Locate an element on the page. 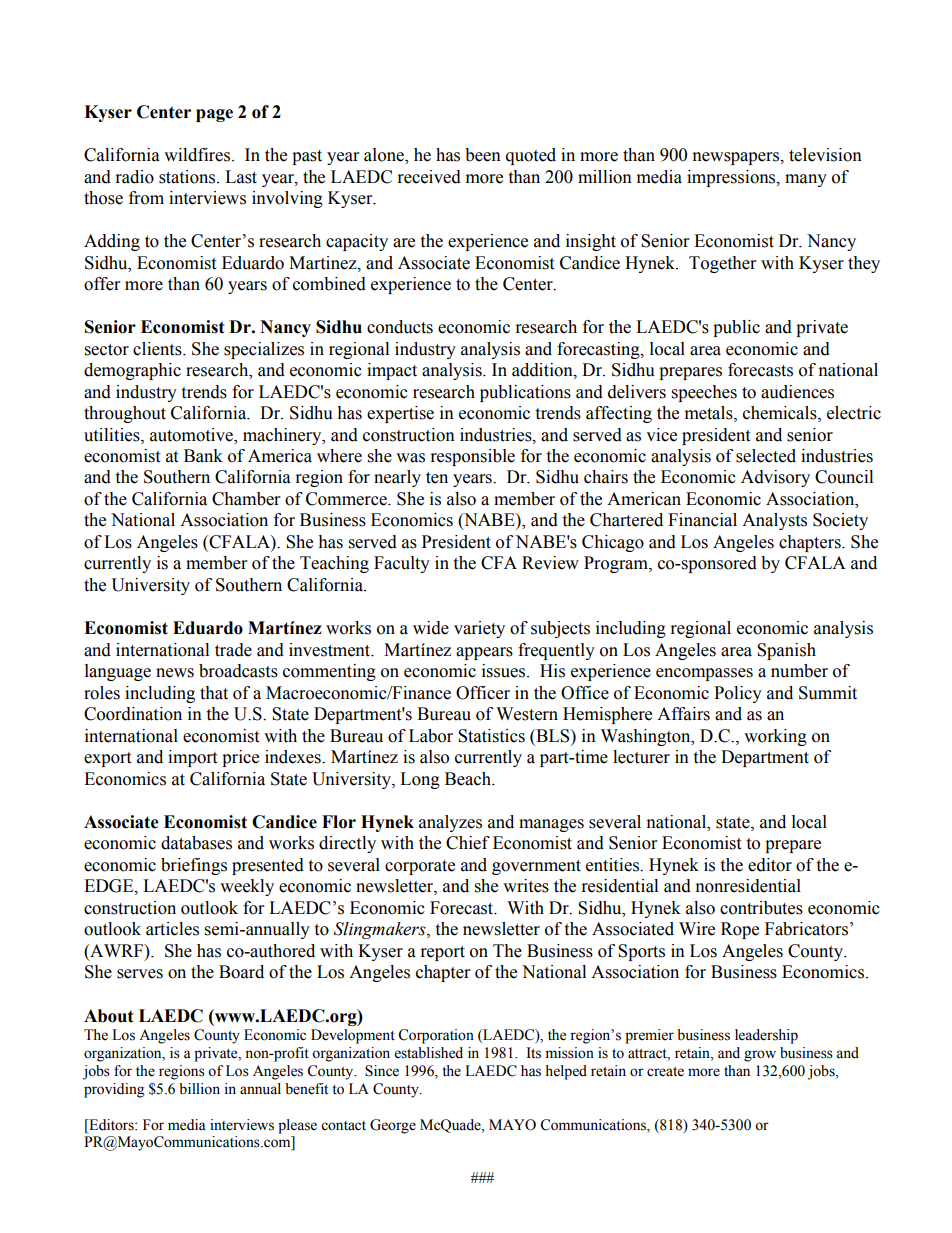 The image size is (952, 1233). clients is located at coordinates (158, 349).
